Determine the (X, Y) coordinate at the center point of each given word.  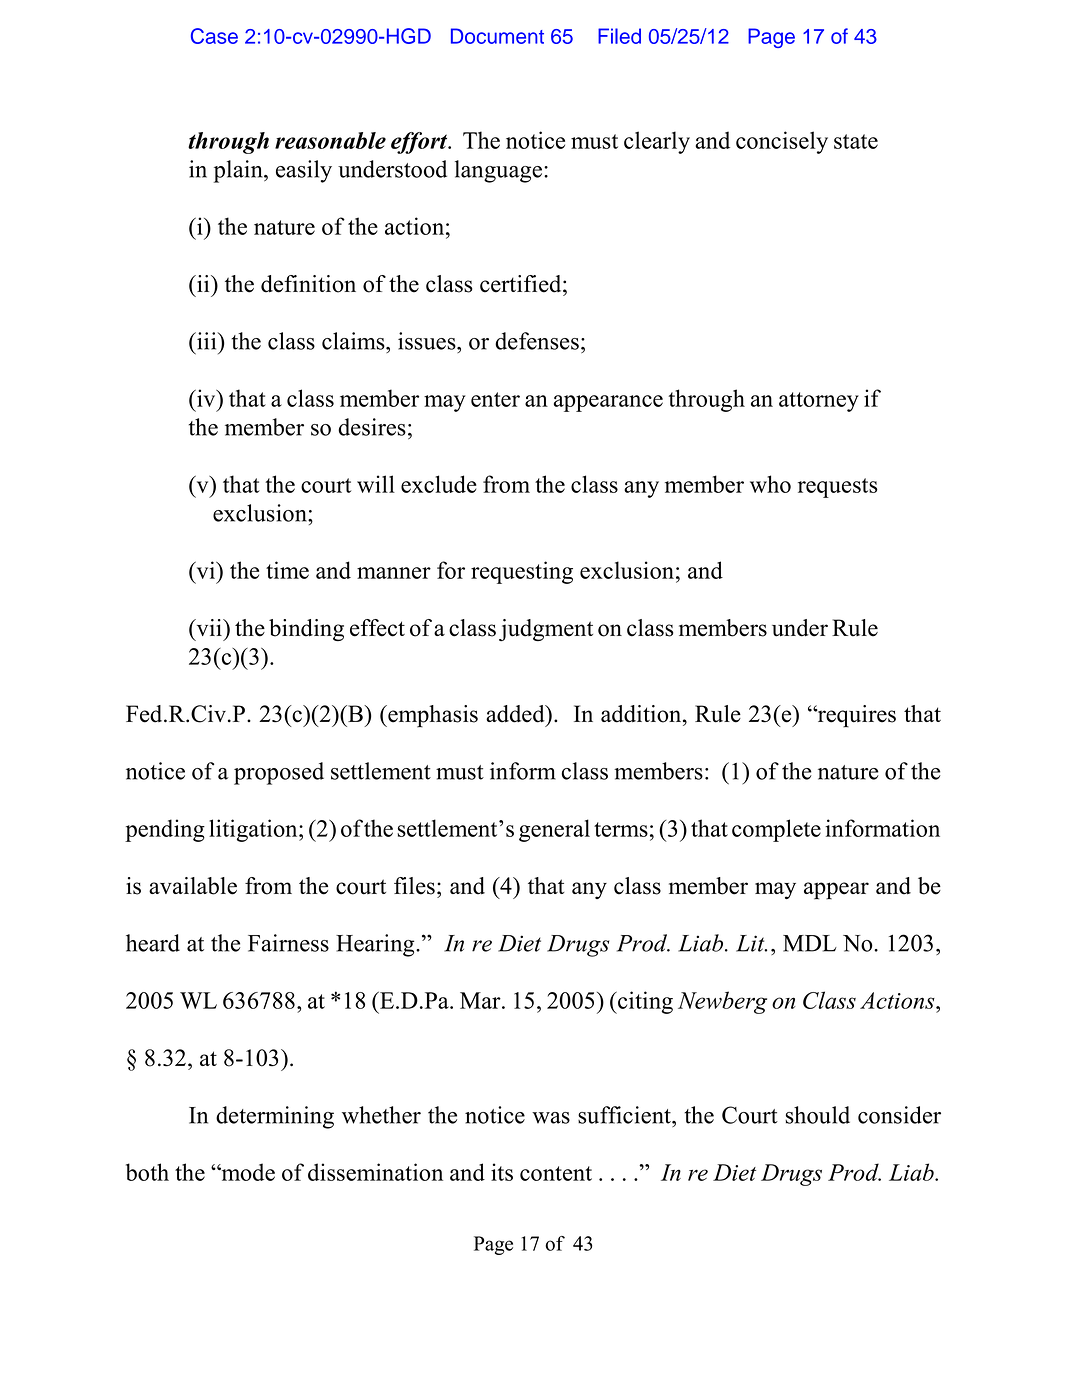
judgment (546, 630)
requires (855, 716)
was (551, 1118)
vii (209, 627)
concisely (782, 142)
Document (497, 36)
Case (214, 36)
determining (275, 1117)
